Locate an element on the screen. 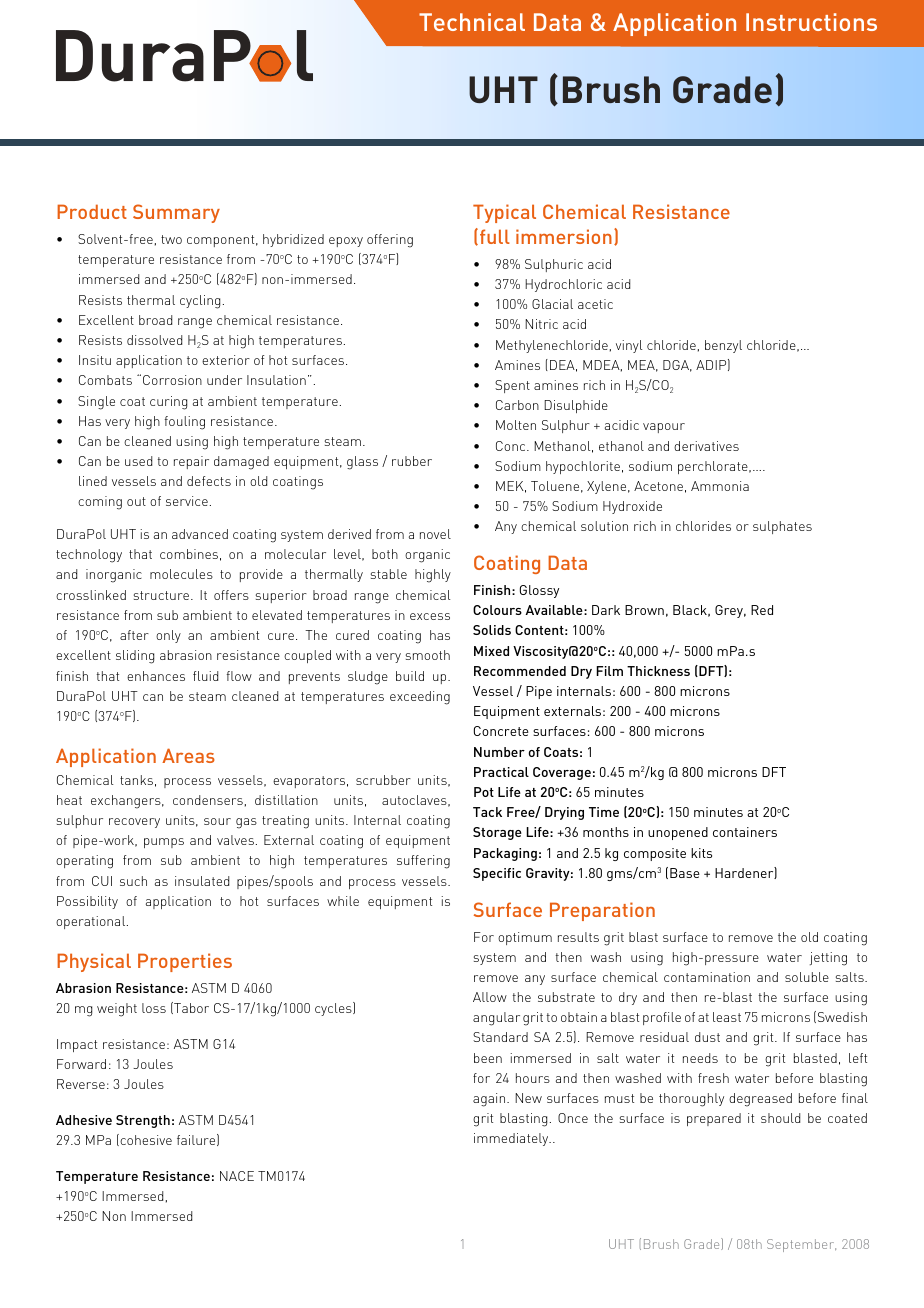 The image size is (924, 1308). Technical is located at coordinates (472, 22).
